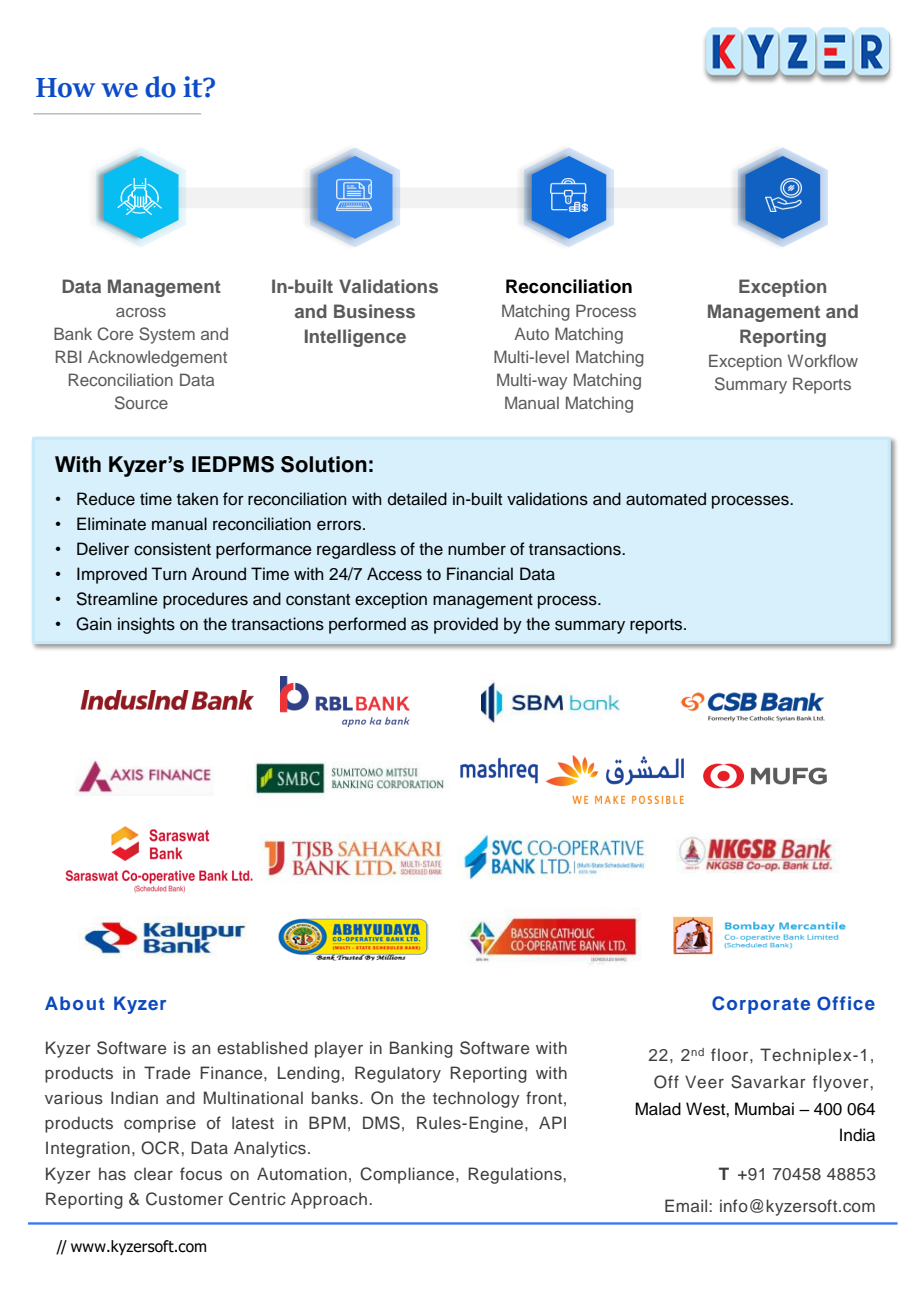  I want to click on insights, so click(146, 625).
